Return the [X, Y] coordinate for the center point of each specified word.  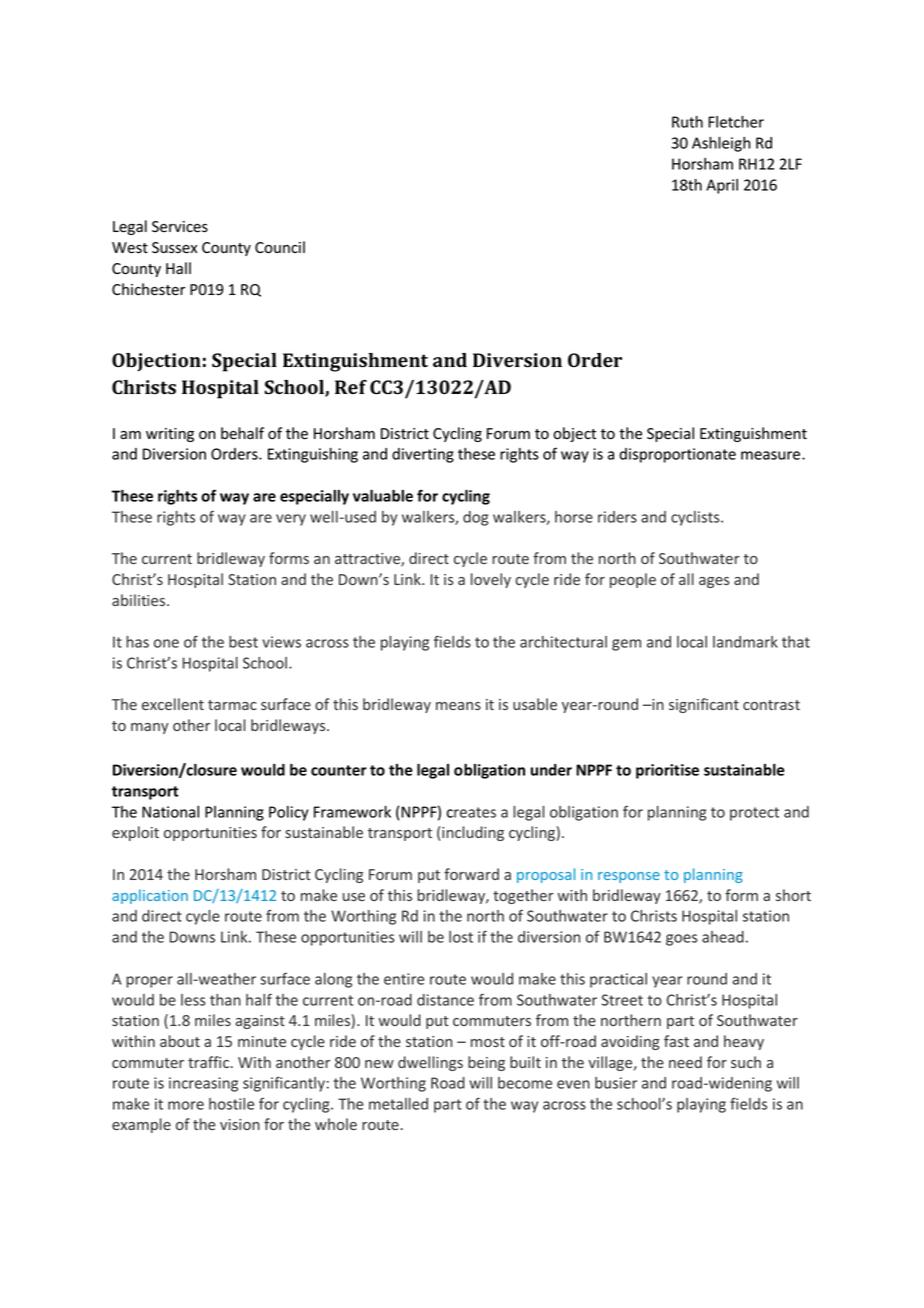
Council [280, 247]
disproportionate [677, 455]
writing [170, 435]
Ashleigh [721, 144]
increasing [203, 1084]
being [486, 1063]
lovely [491, 580]
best [243, 642]
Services [180, 227]
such [746, 1062]
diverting [423, 455]
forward [471, 874]
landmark [745, 642]
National [170, 812]
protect [754, 814]
